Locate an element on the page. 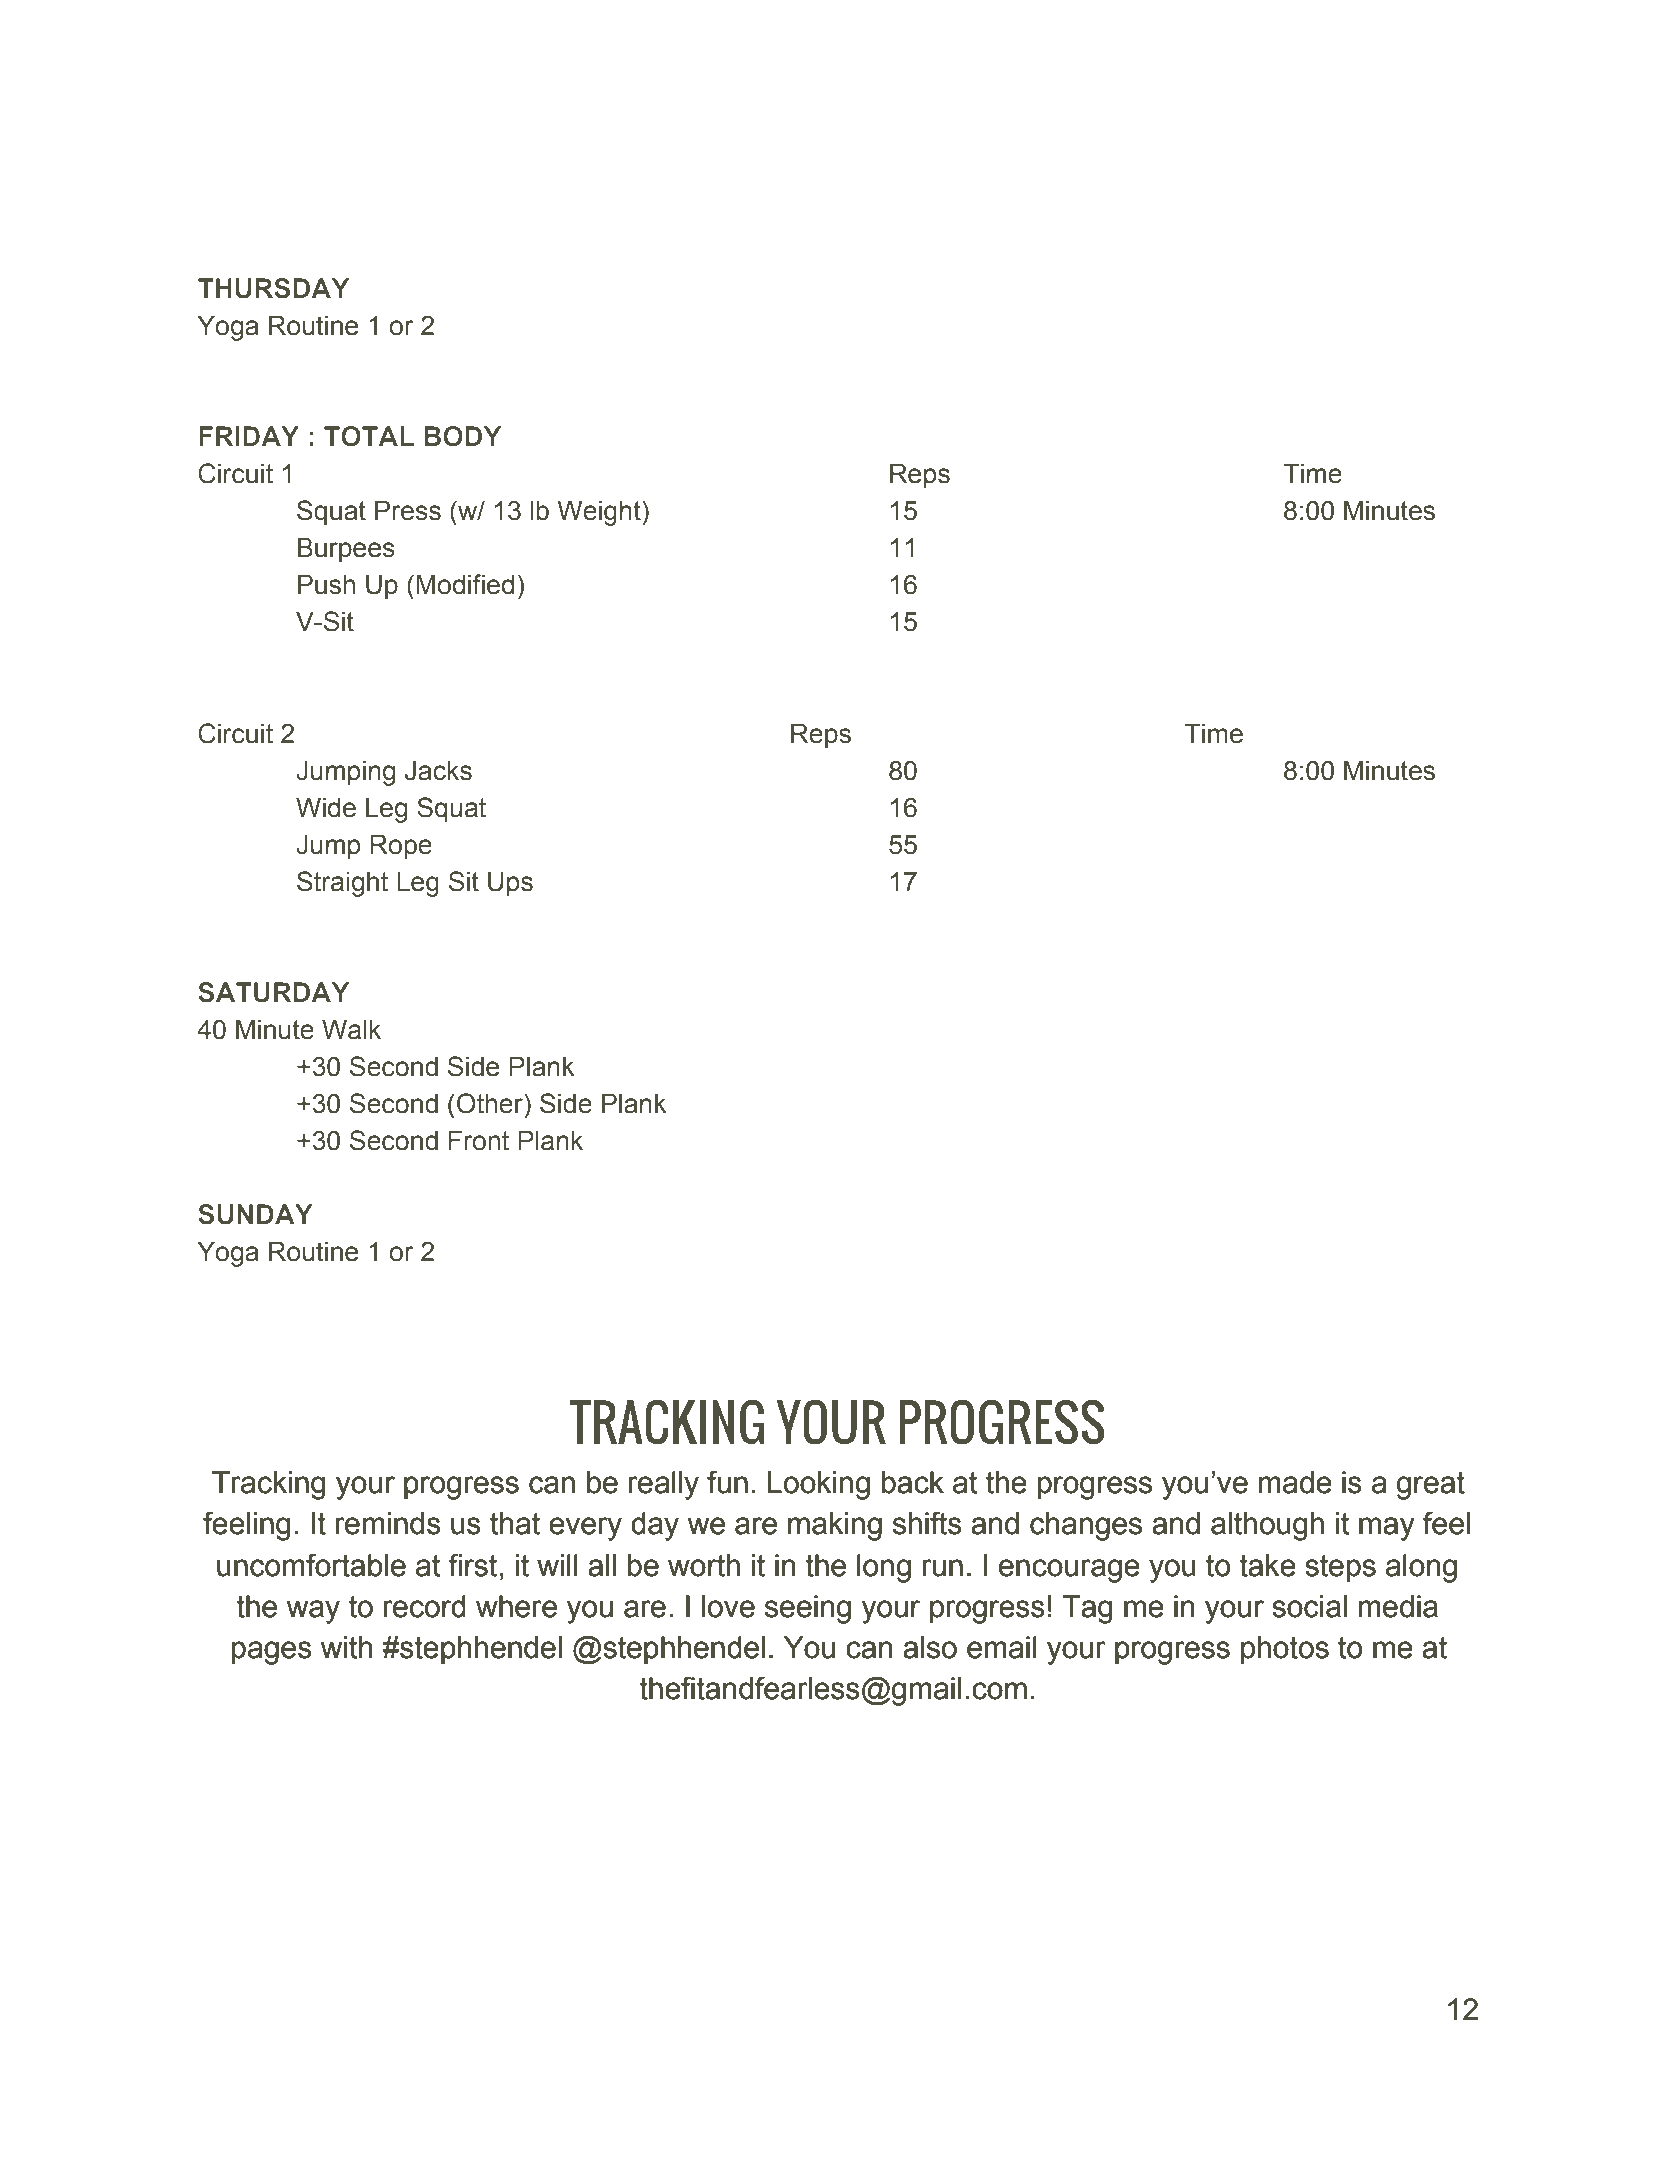 The width and height of the page is (1678, 2172). Looking is located at coordinates (819, 1485).
